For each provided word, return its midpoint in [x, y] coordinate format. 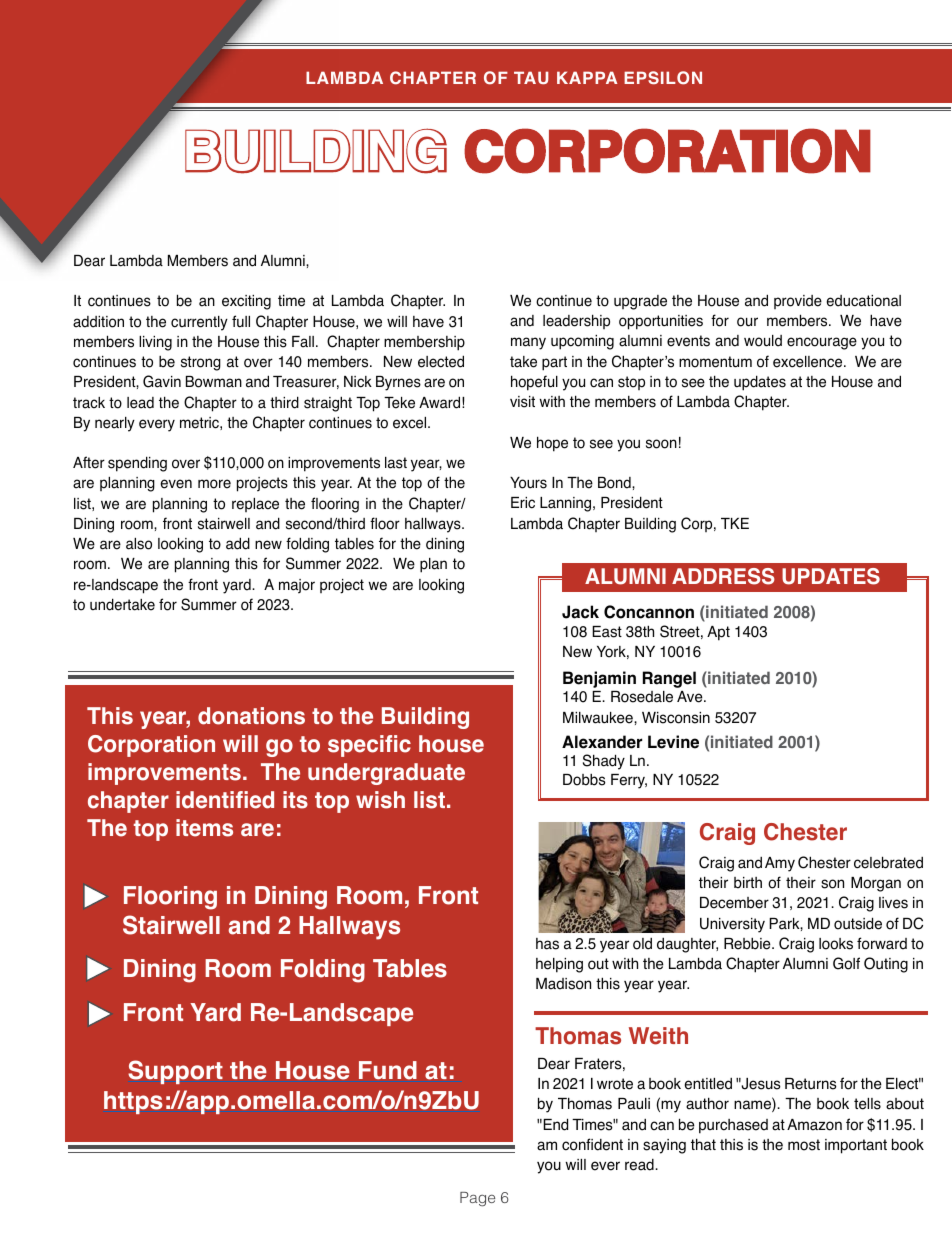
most [804, 1145]
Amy [780, 864]
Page [477, 1199]
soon [661, 444]
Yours [528, 483]
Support [175, 1072]
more [214, 484]
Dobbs [584, 780]
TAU [531, 77]
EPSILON [663, 78]
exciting [246, 302]
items [204, 828]
